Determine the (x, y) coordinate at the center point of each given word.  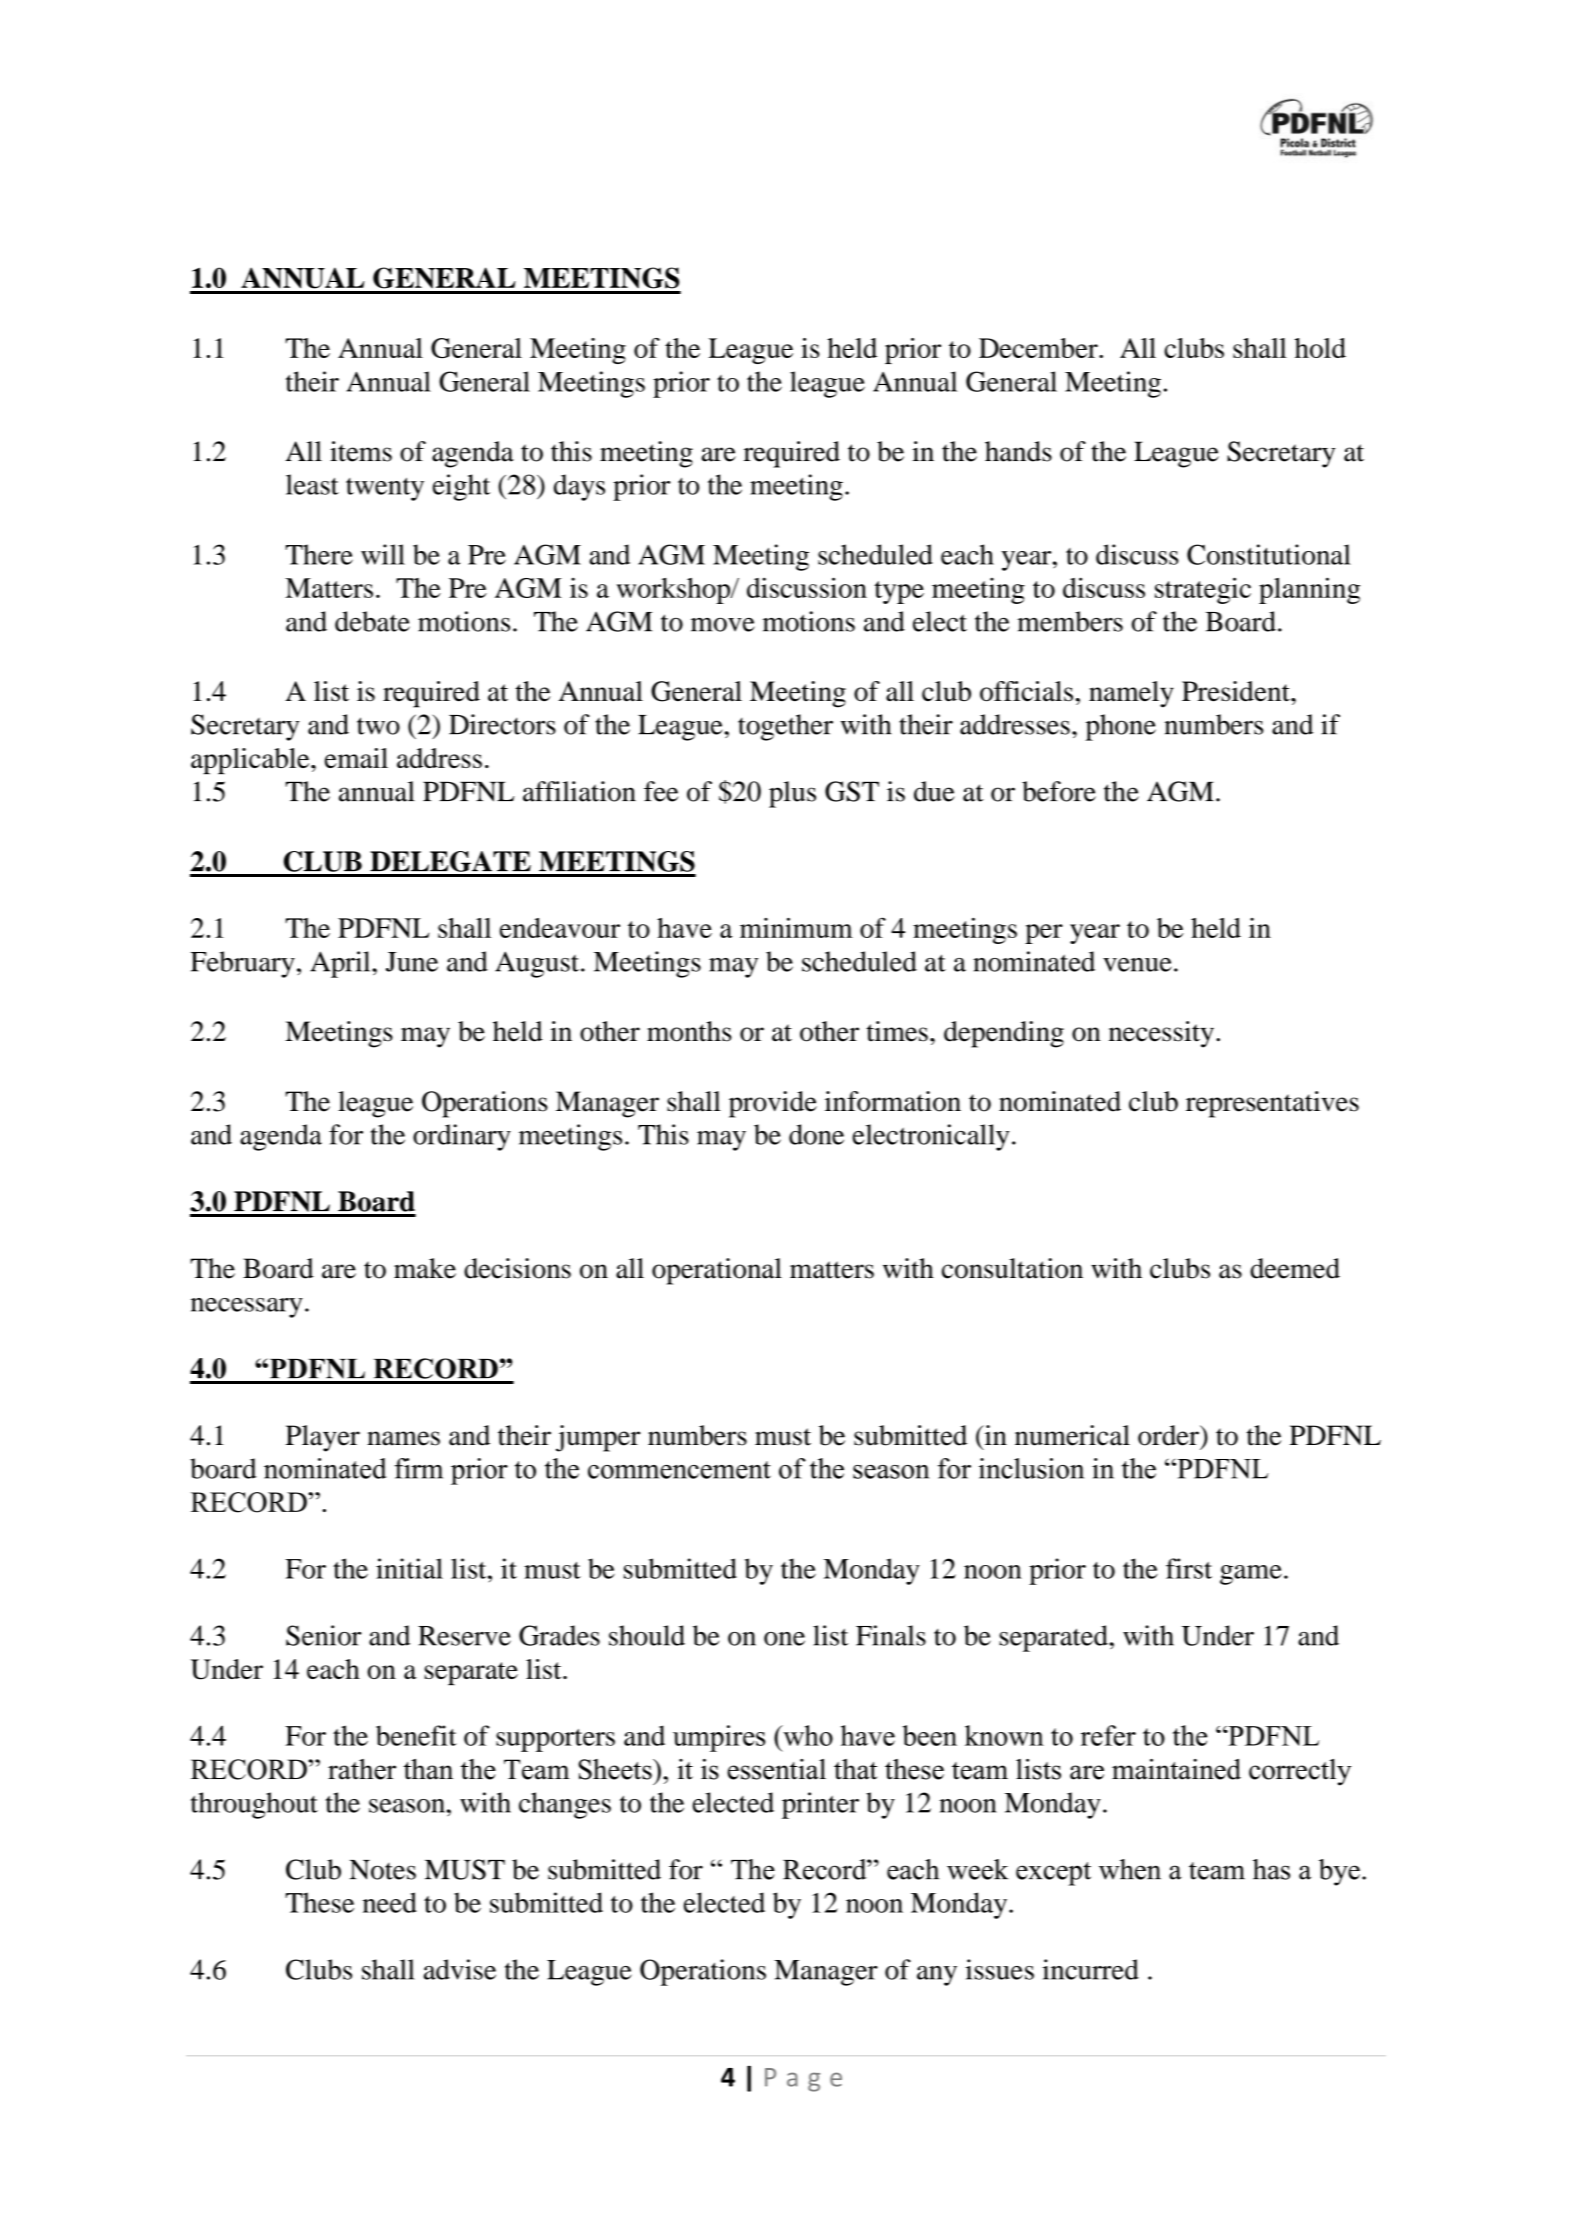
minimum (796, 927)
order (1169, 1435)
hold (1320, 348)
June (412, 962)
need (390, 1902)
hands (1018, 451)
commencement (679, 1470)
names (403, 1438)
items (361, 451)
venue (1137, 965)
